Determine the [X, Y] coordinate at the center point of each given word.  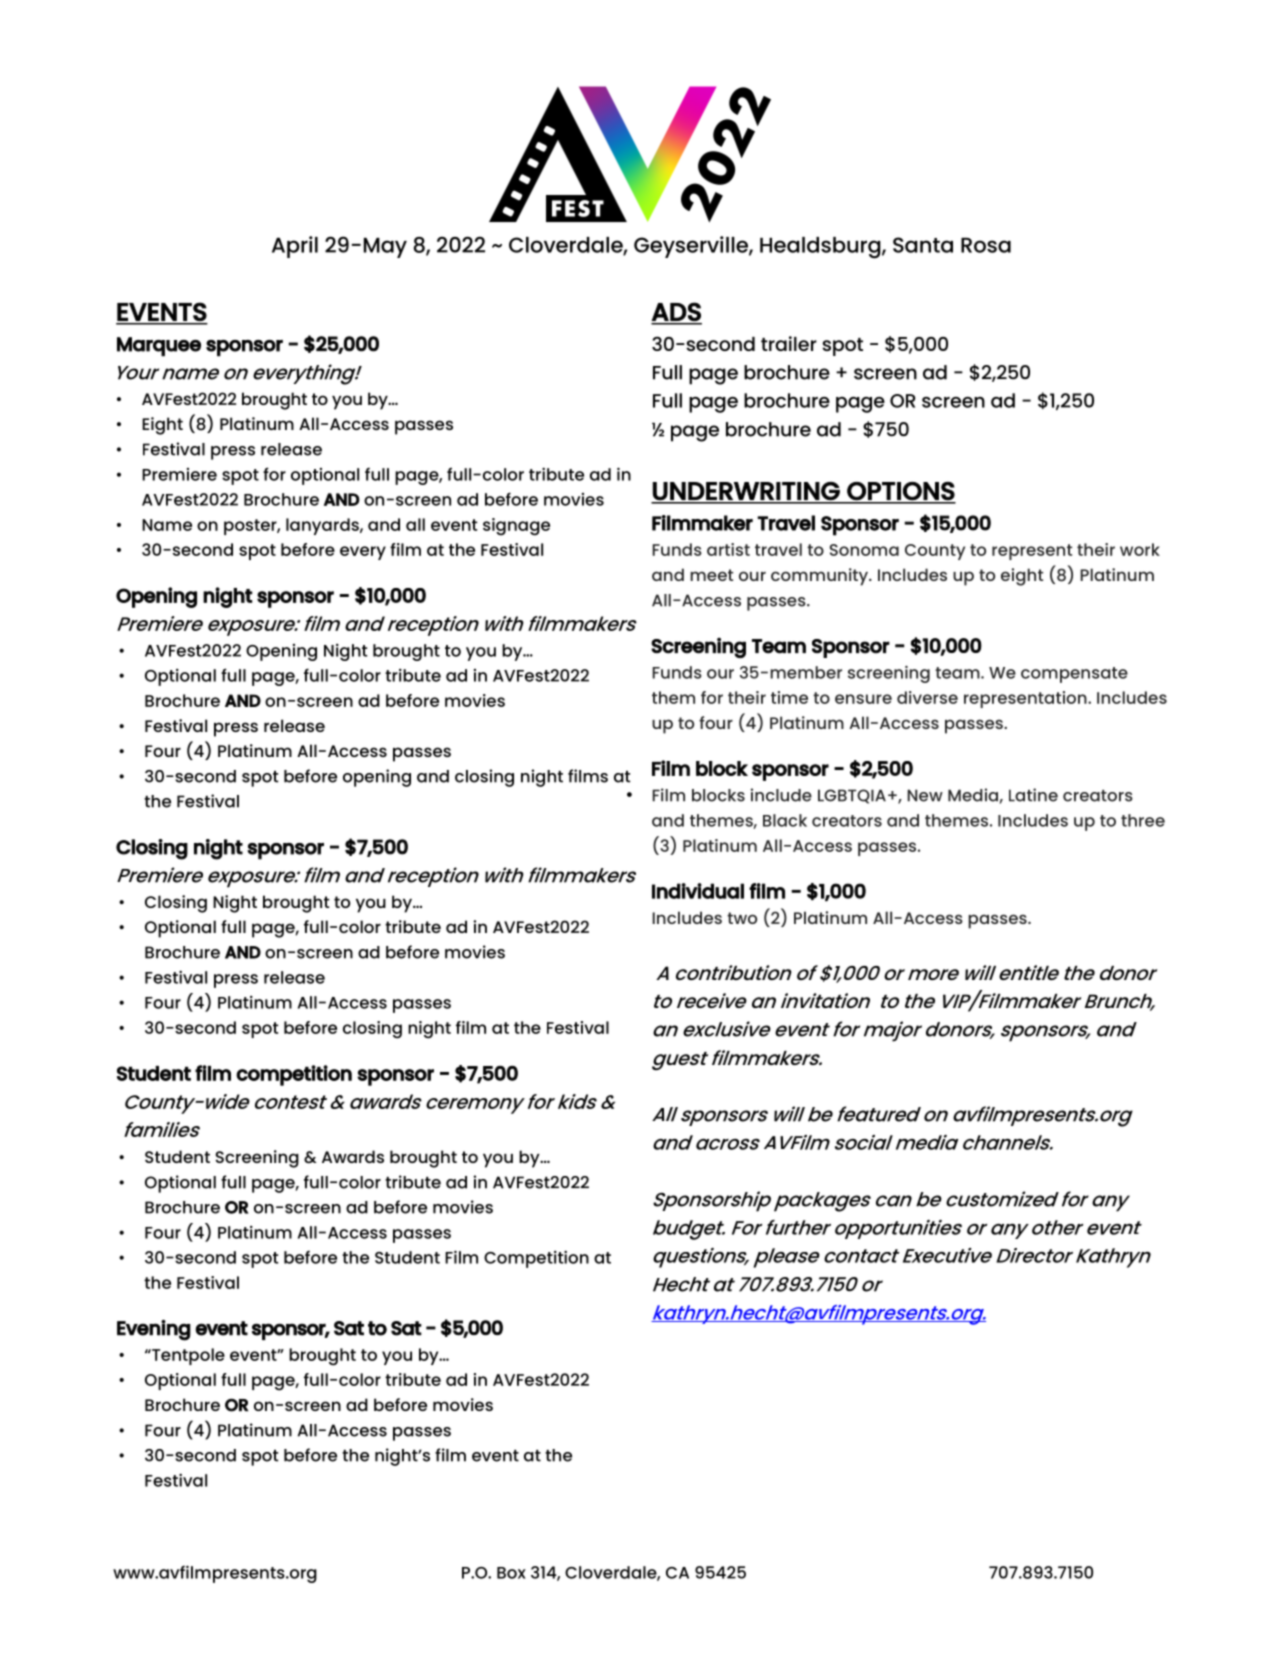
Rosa [986, 245]
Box [511, 1573]
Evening [154, 1330]
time [789, 697]
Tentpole [187, 1356]
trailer [789, 343]
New [925, 795]
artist [728, 549]
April [295, 247]
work [1140, 549]
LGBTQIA [852, 796]
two [742, 918]
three [1143, 820]
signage [516, 527]
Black [785, 820]
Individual [698, 891]
